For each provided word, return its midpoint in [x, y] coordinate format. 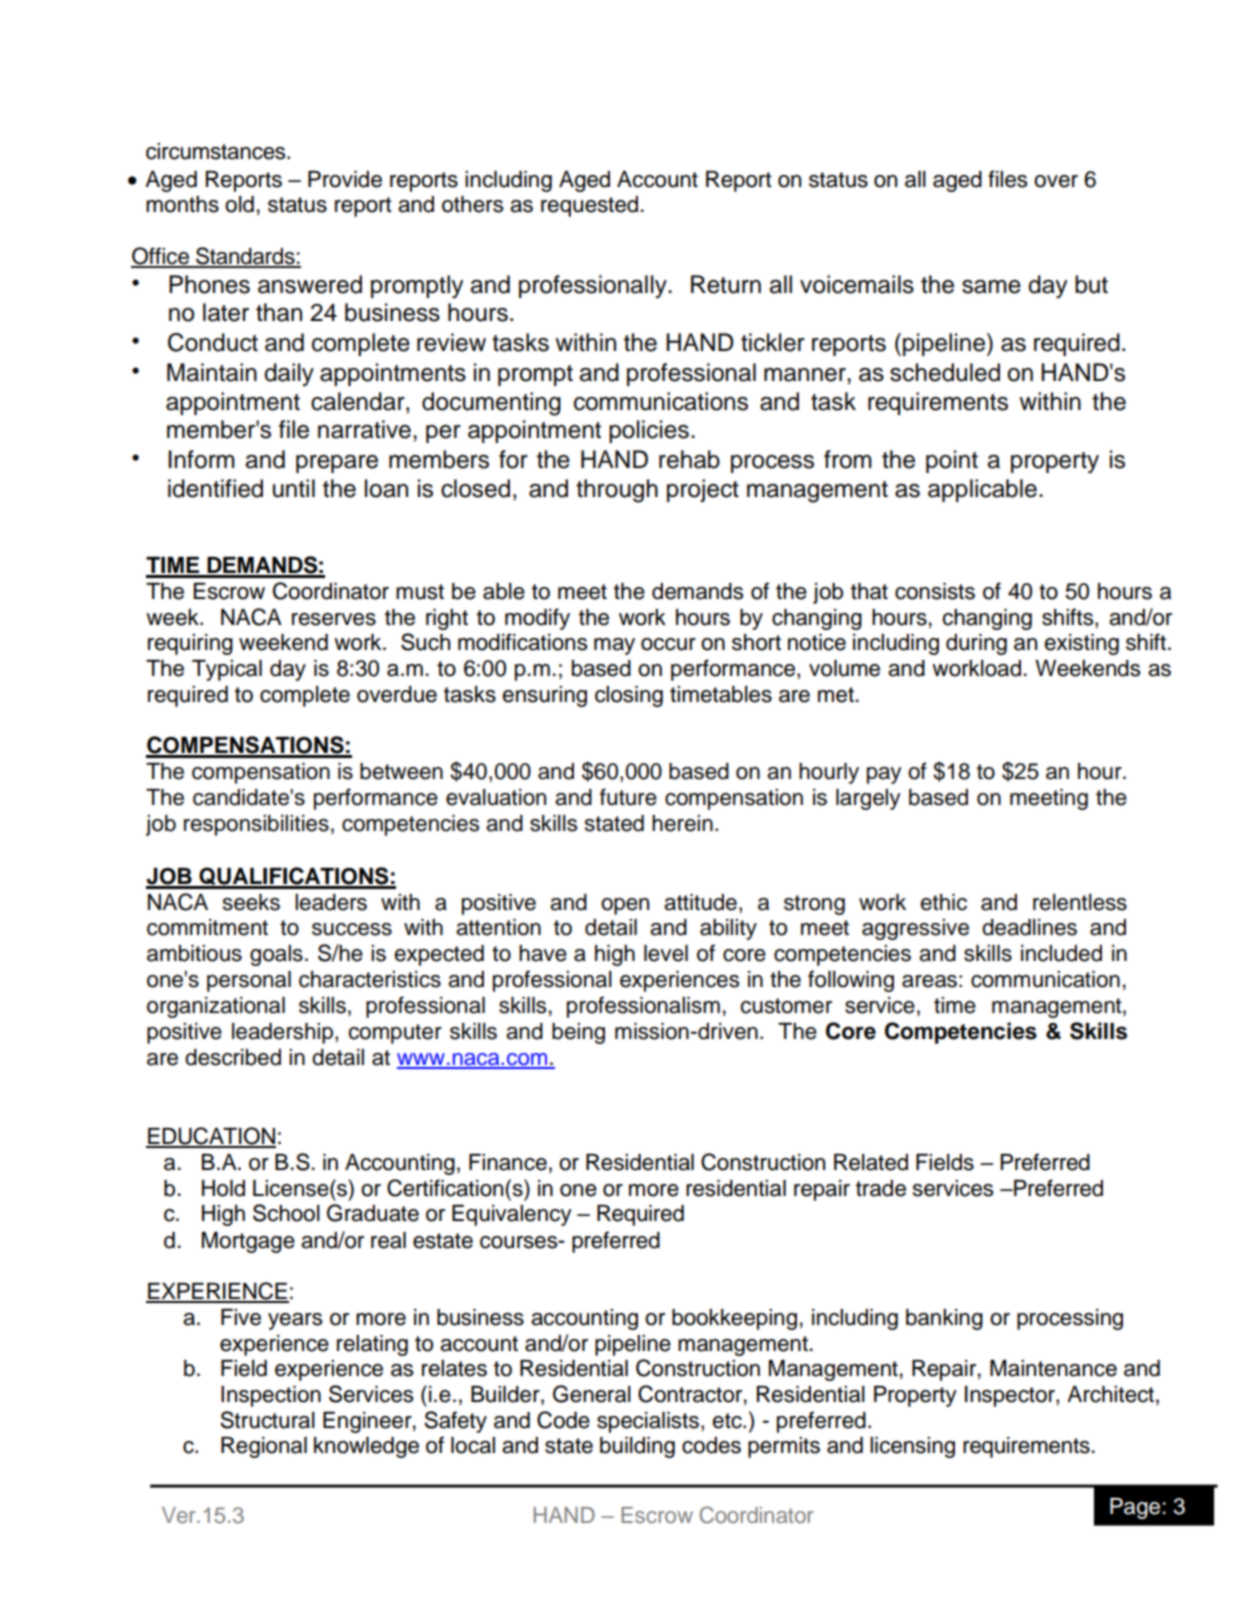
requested [589, 206]
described [233, 1057]
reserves [334, 619]
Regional [264, 1447]
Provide [345, 179]
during [976, 644]
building [637, 1447]
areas [929, 981]
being [578, 1033]
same [991, 287]
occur [668, 644]
